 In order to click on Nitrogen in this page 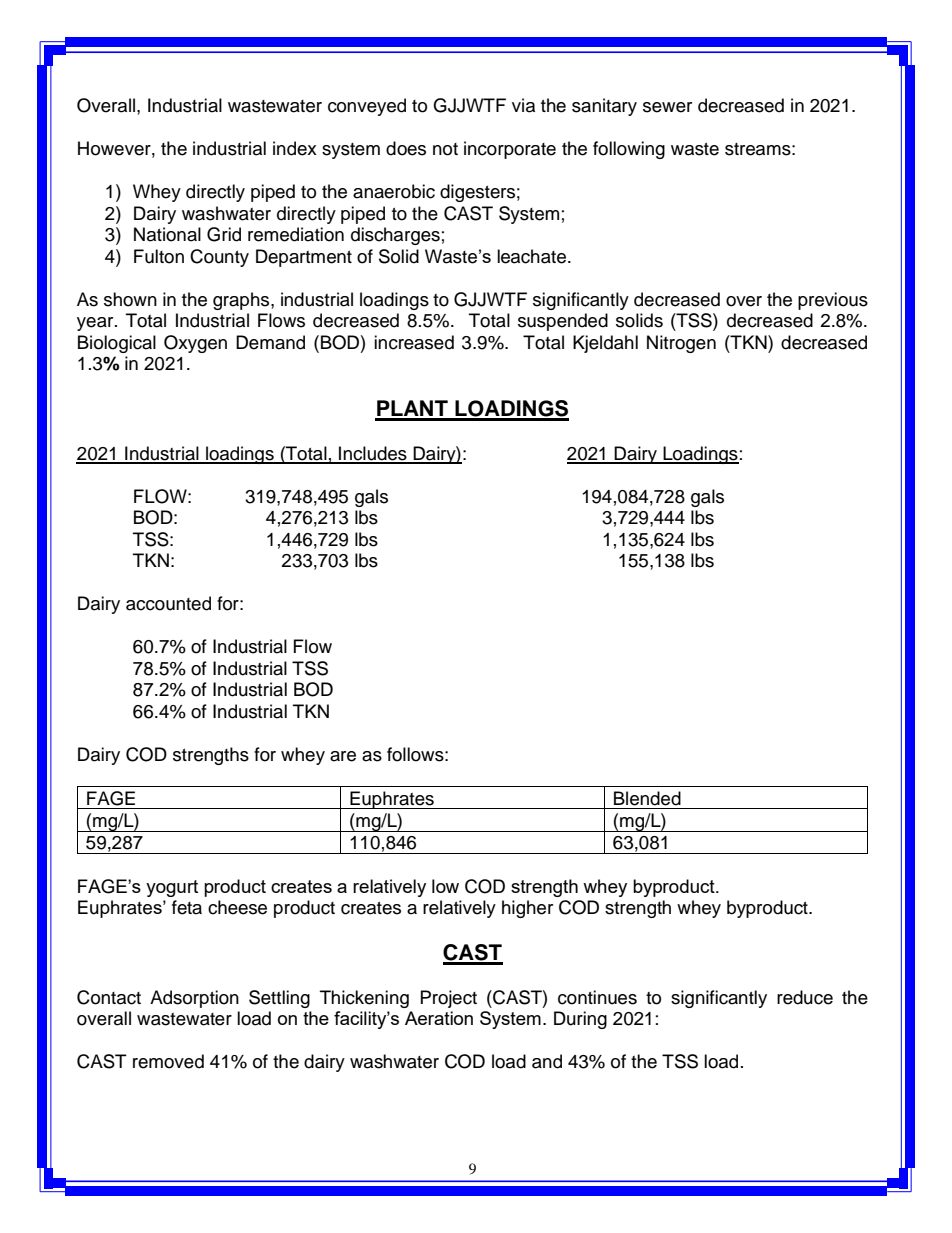, I will do `click(681, 344)`.
